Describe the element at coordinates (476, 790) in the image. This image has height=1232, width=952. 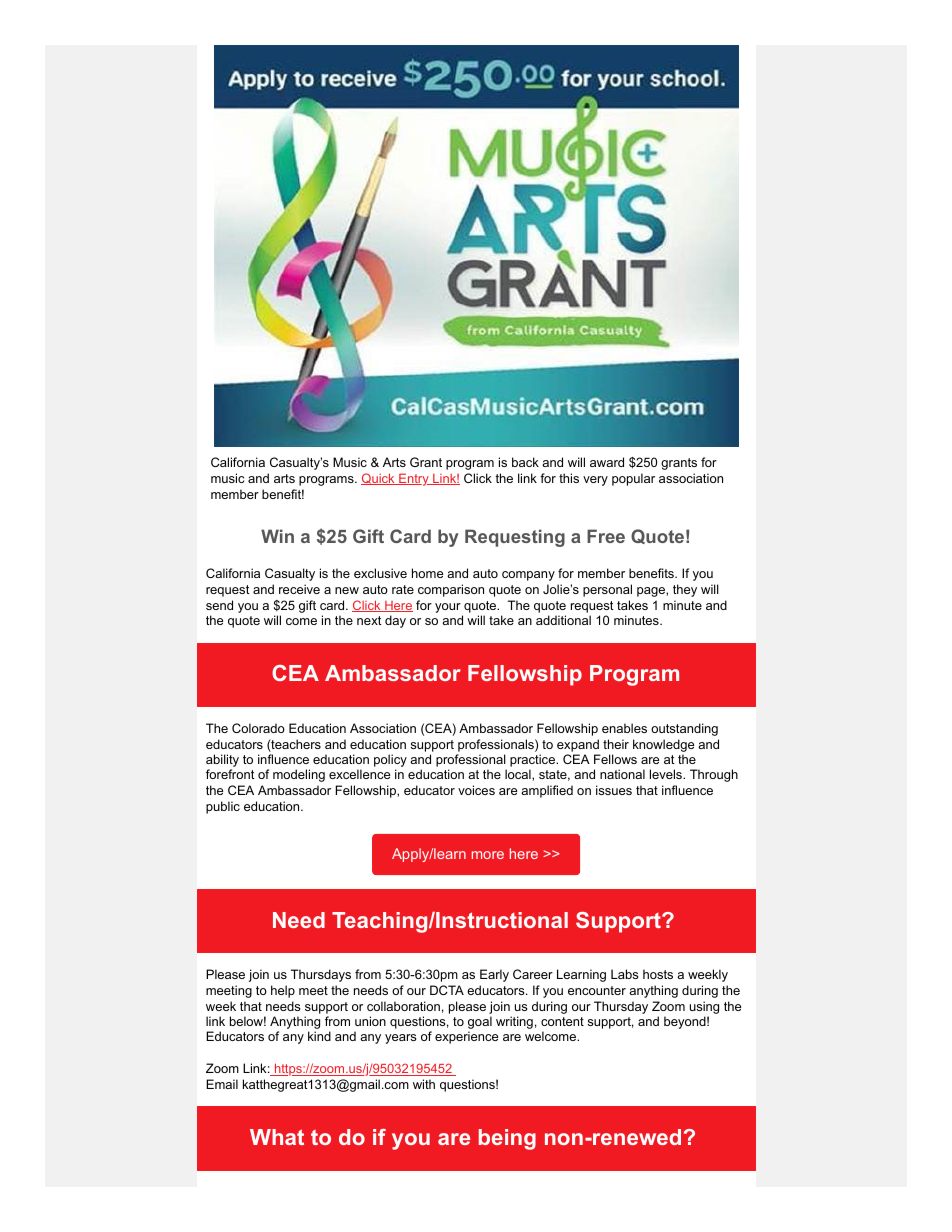
I see `voices` at that location.
